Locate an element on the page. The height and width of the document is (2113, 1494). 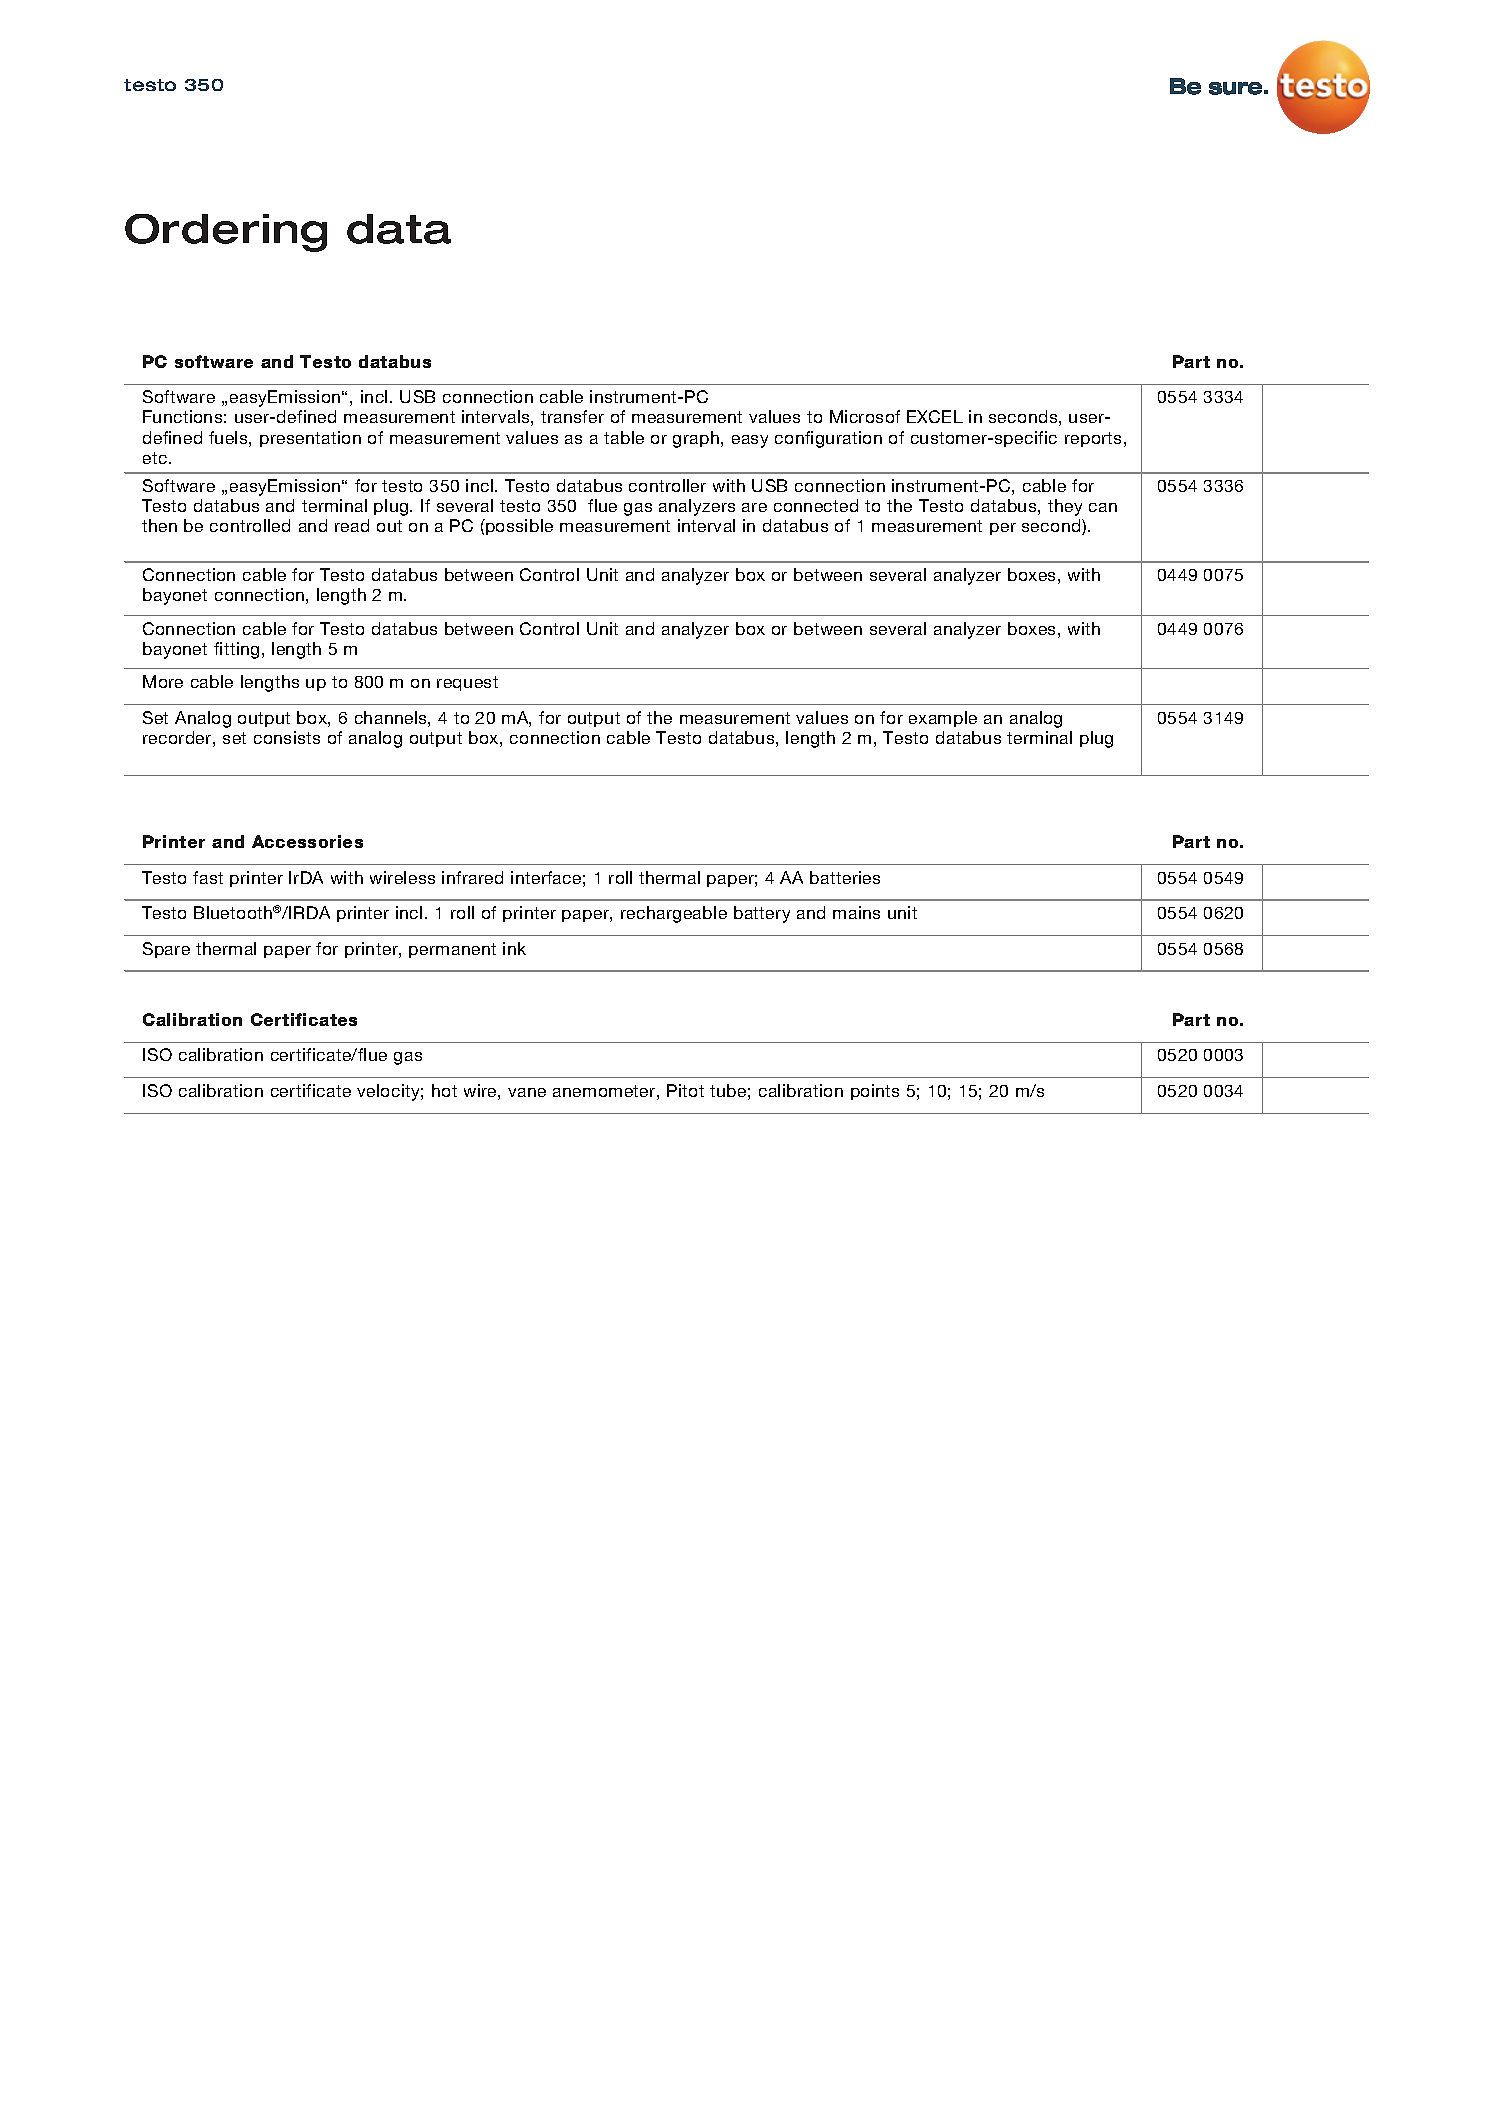
EXCEL is located at coordinates (935, 416).
